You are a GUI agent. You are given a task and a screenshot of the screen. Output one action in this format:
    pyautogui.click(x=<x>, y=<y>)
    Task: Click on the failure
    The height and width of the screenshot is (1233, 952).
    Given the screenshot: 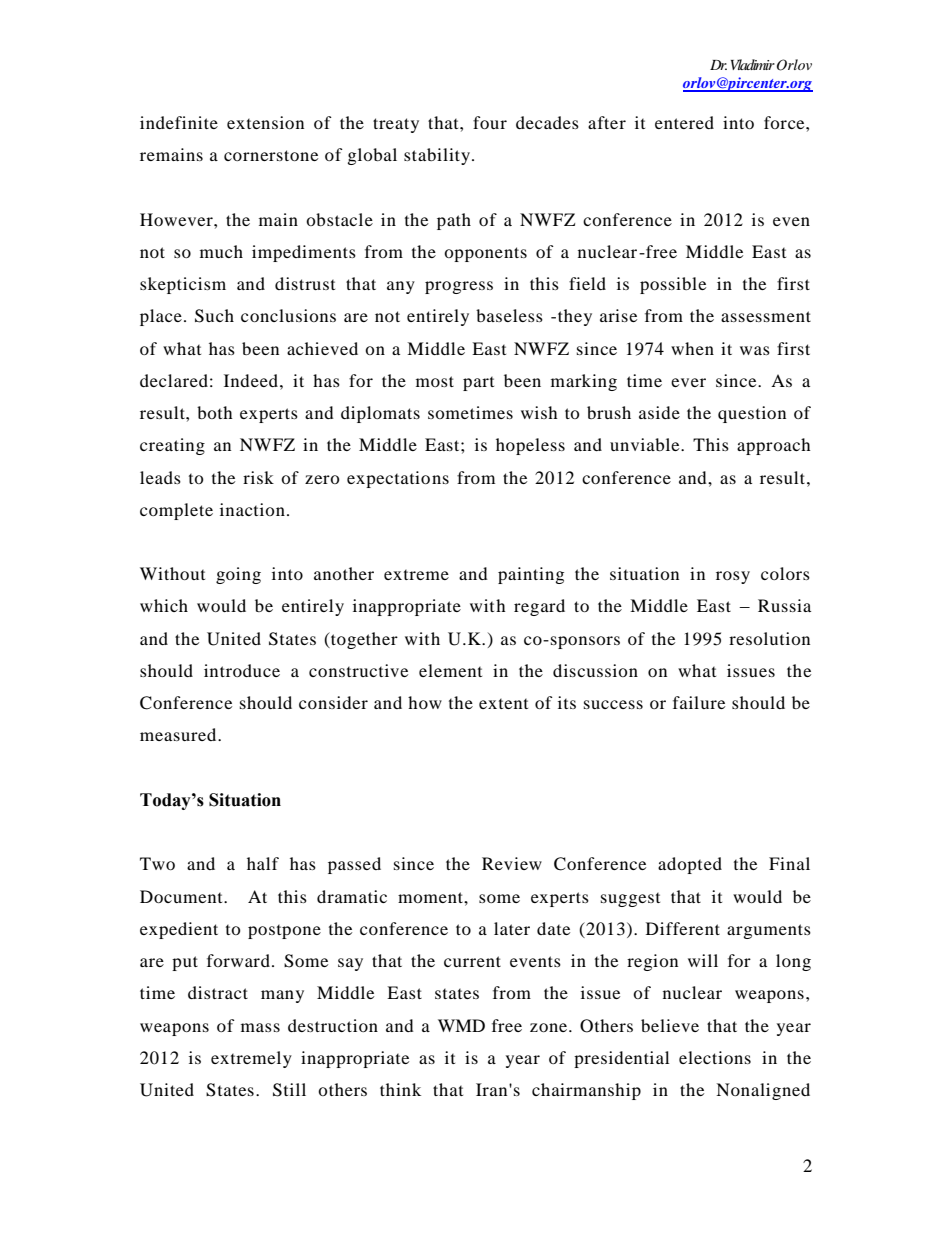 What is the action you would take?
    pyautogui.click(x=699, y=702)
